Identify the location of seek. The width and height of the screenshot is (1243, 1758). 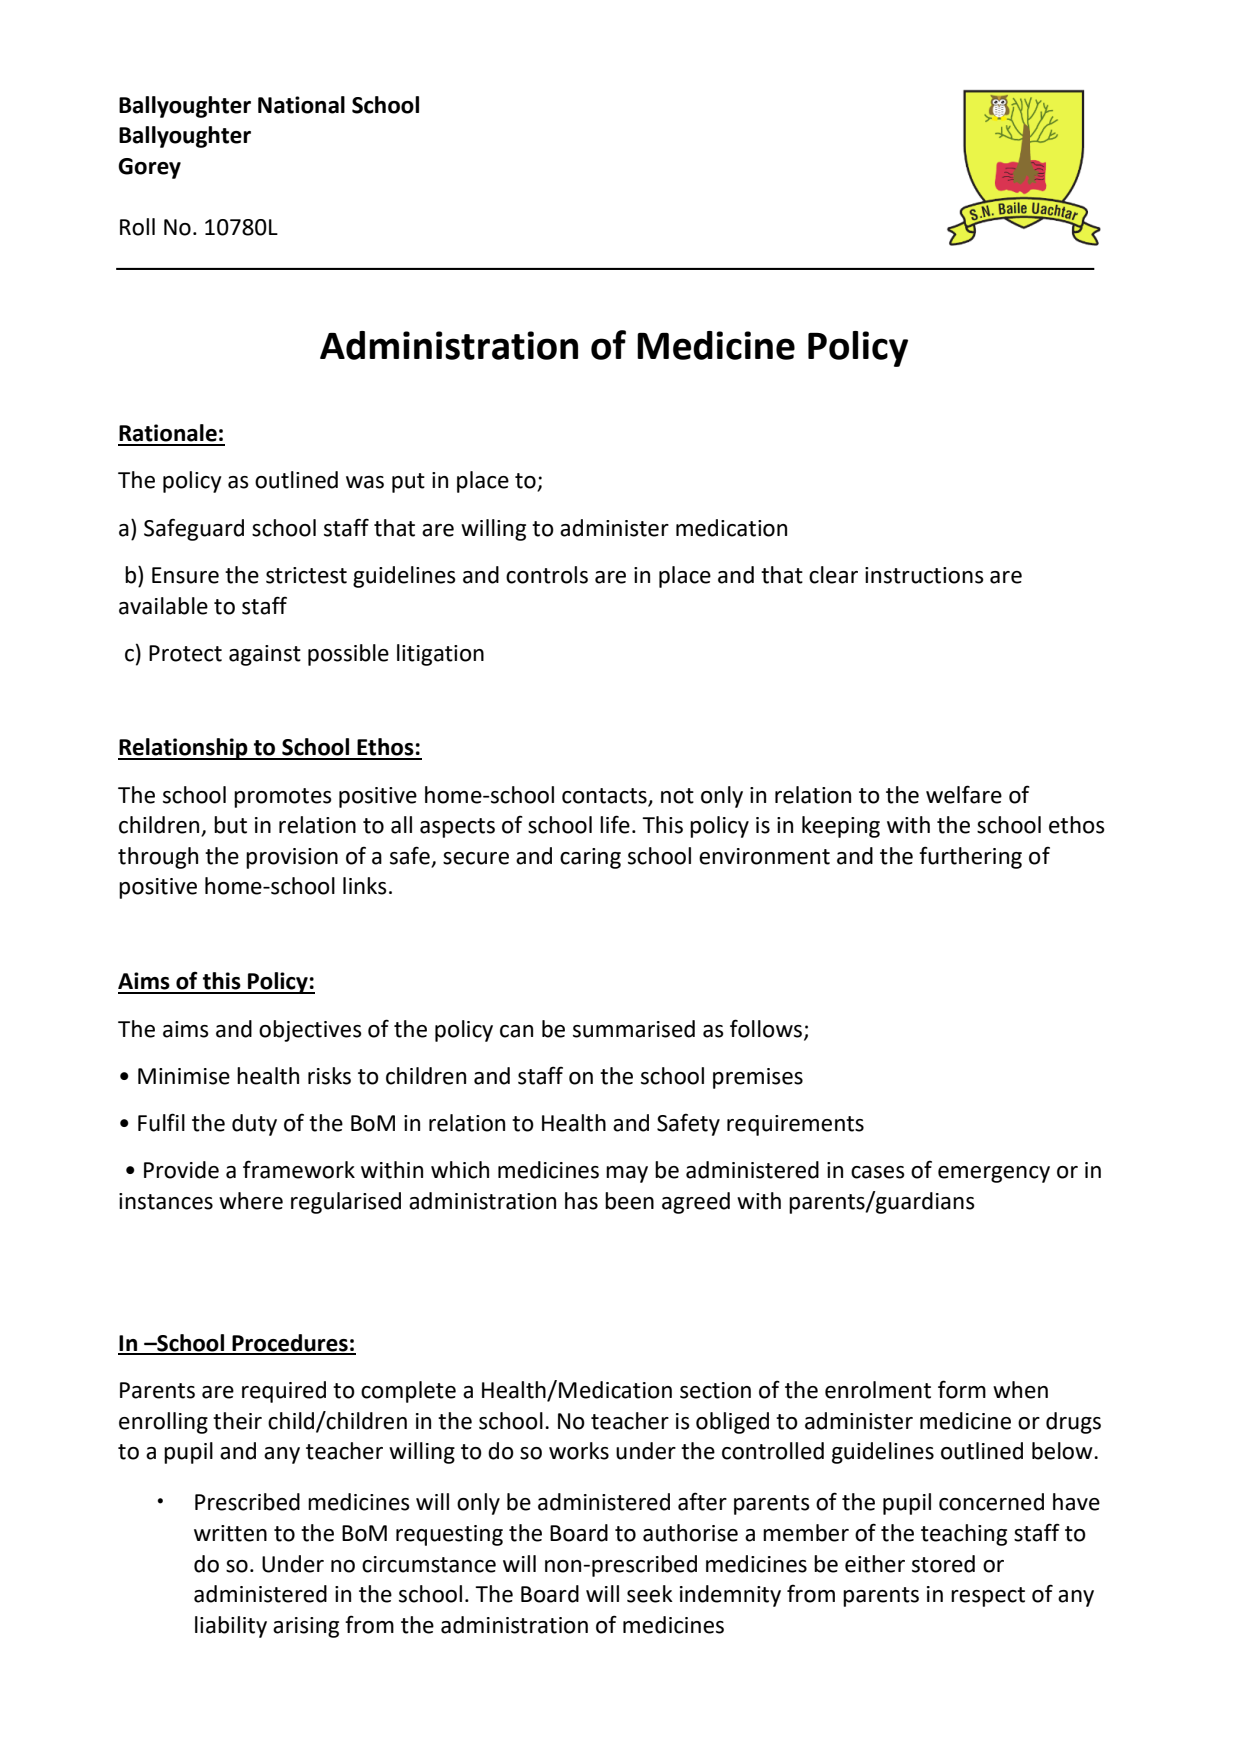
(650, 1594).
